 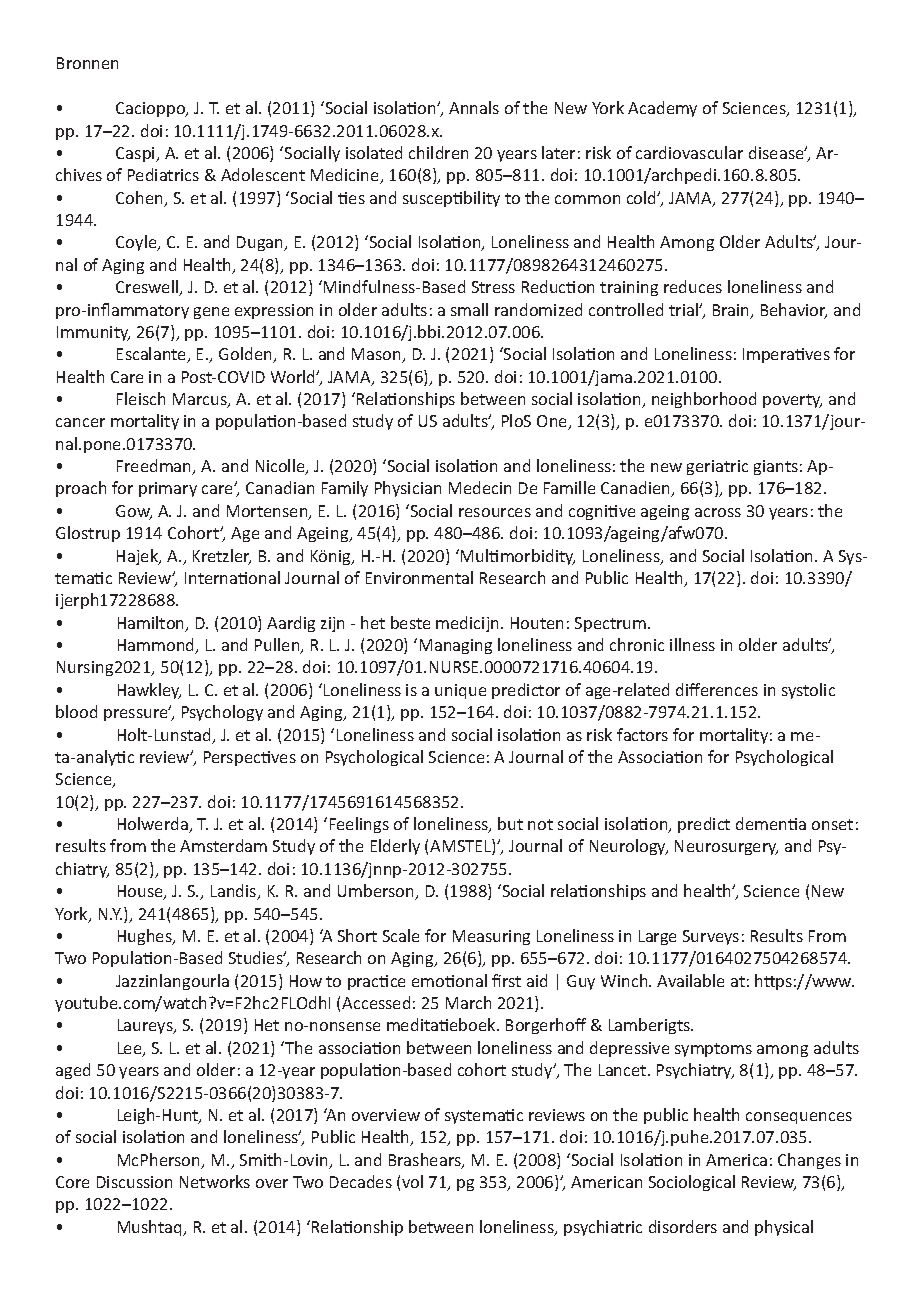 What do you see at coordinates (689, 152) in the image?
I see `cardiovascular` at bounding box center [689, 152].
